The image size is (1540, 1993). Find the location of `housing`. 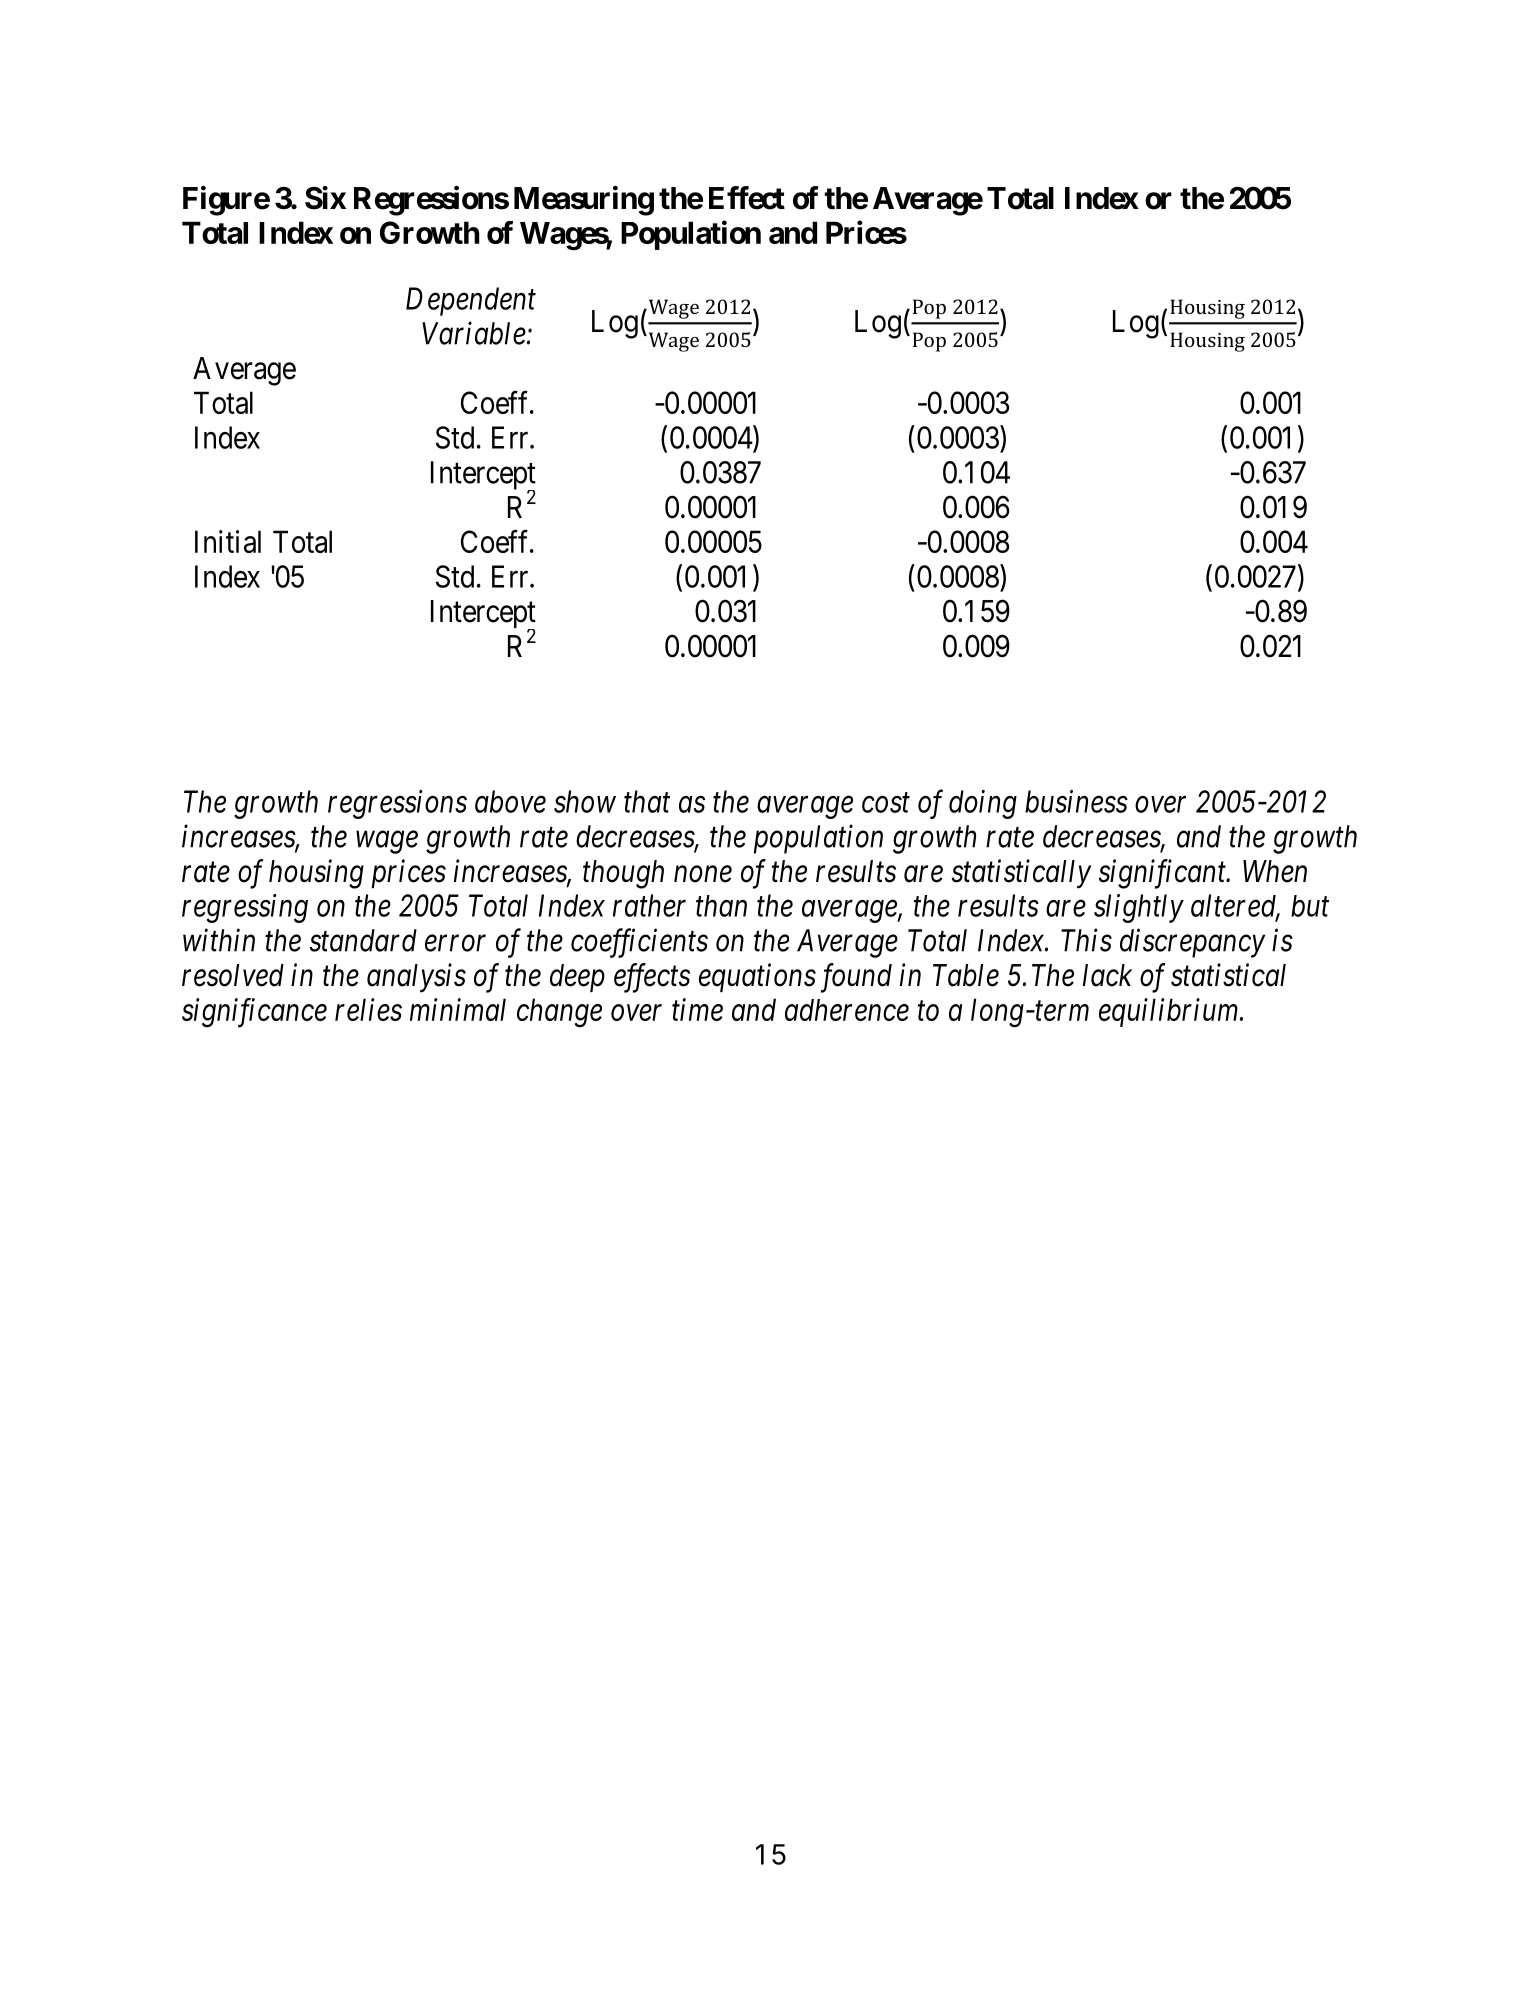

housing is located at coordinates (316, 874).
